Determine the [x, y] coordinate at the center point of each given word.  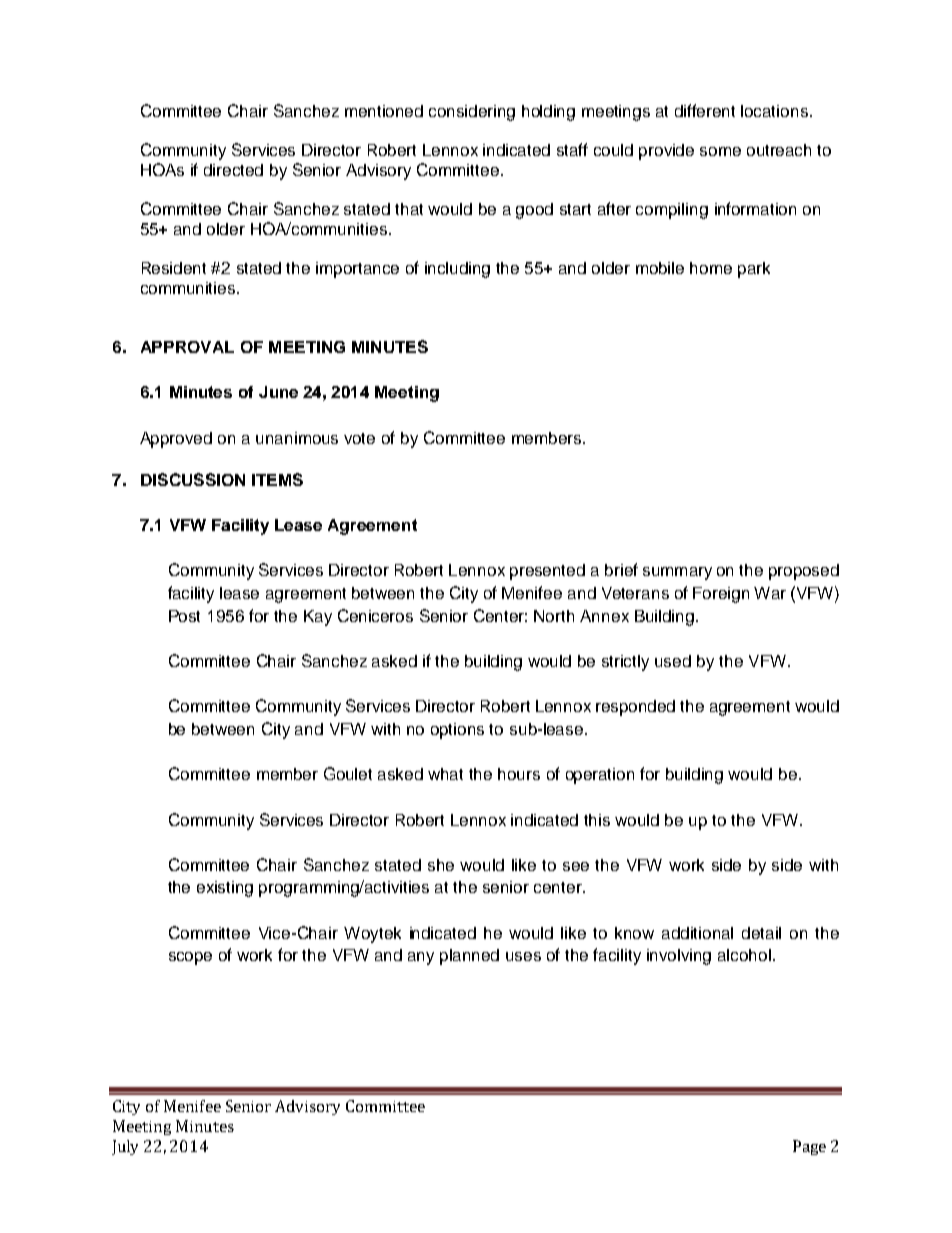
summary [677, 573]
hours [519, 774]
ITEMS [277, 479]
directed [233, 170]
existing [225, 889]
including [457, 270]
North [554, 616]
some [720, 151]
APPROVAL [187, 347]
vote [359, 438]
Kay [318, 618]
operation [600, 776]
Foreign [721, 595]
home [711, 268]
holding [548, 113]
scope [190, 958]
